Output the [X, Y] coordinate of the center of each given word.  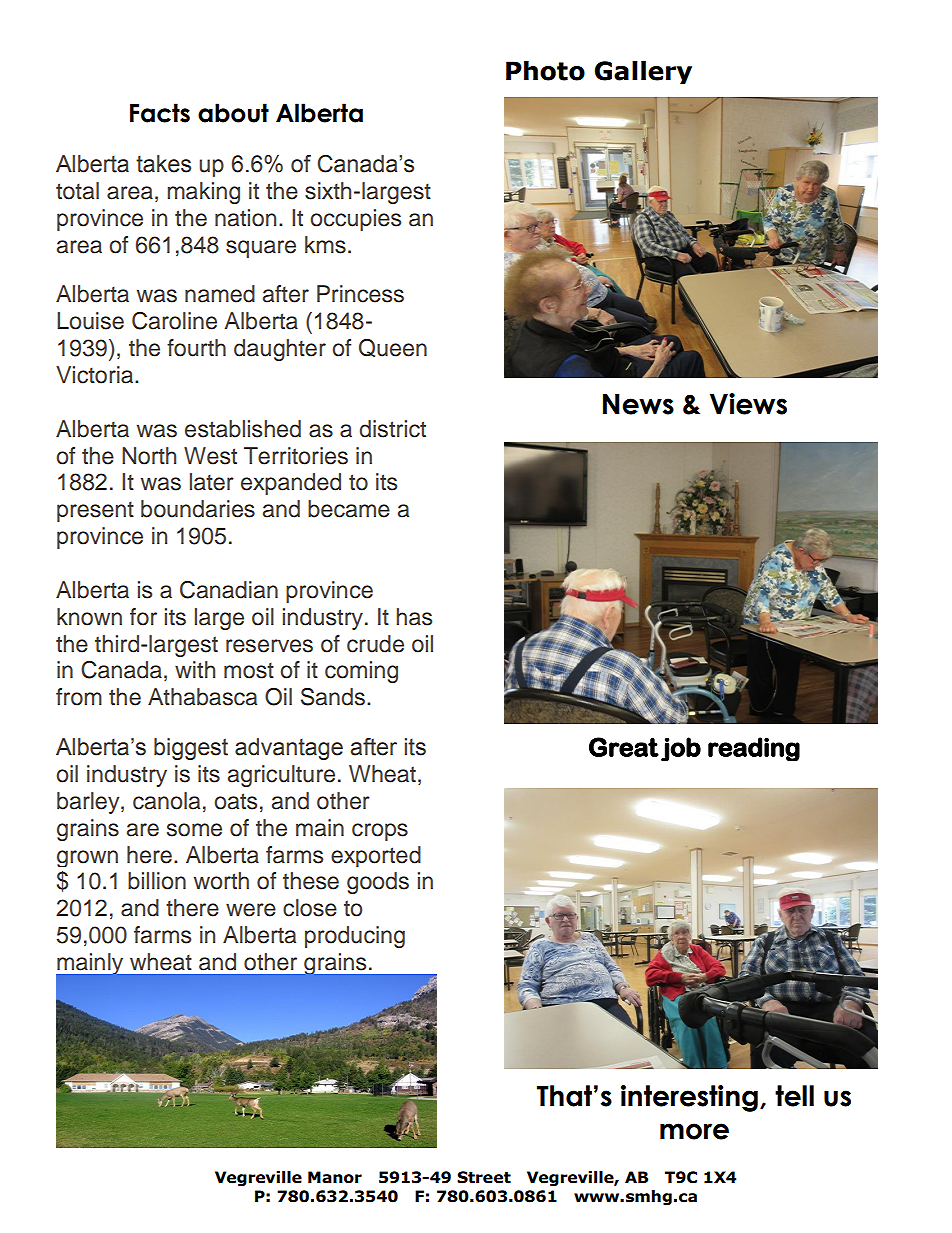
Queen [393, 348]
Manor [335, 1177]
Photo [545, 71]
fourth [196, 348]
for [143, 617]
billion [157, 881]
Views [748, 404]
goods [378, 883]
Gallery [643, 72]
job [681, 749]
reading [754, 749]
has [414, 617]
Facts [160, 113]
